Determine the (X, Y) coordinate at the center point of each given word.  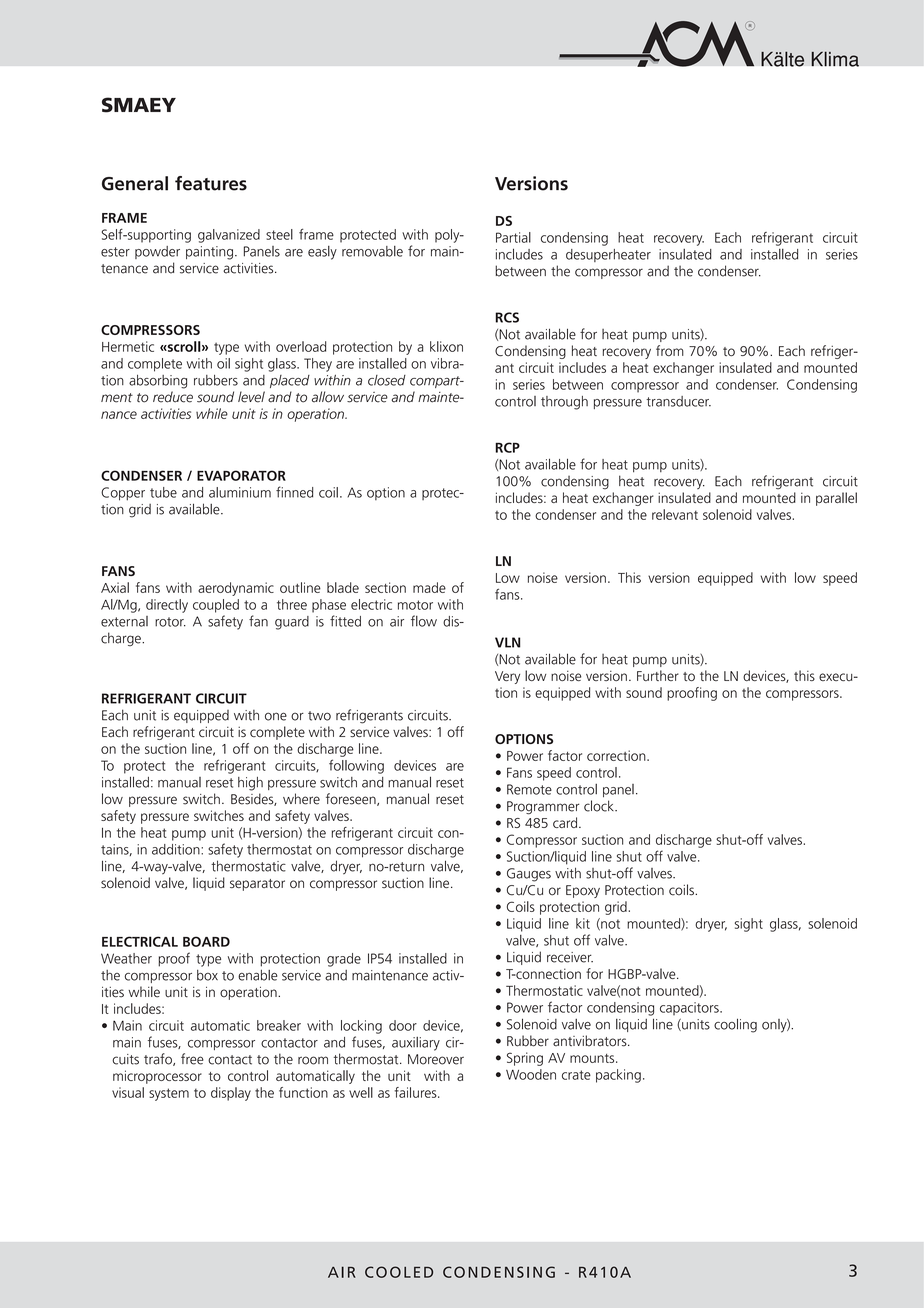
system (169, 1094)
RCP (507, 447)
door (403, 1025)
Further (658, 675)
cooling (735, 1025)
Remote (529, 789)
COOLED (399, 1272)
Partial (513, 237)
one (276, 716)
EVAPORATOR (241, 475)
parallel (836, 499)
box (207, 975)
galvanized (229, 236)
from (670, 350)
